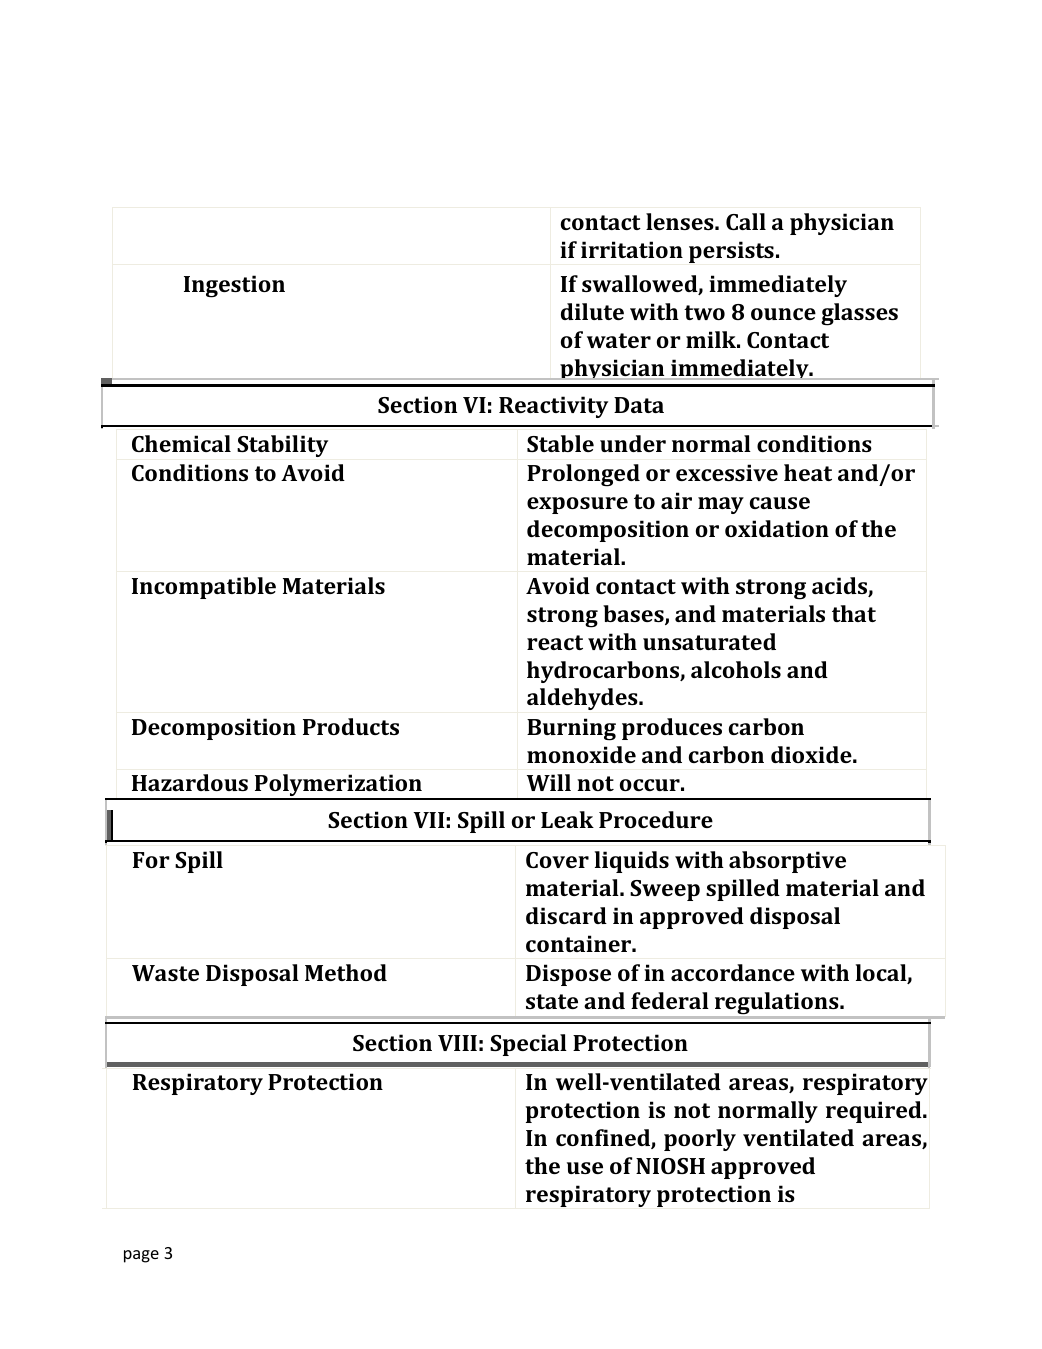  What do you see at coordinates (190, 782) in the screenshot?
I see `Hazardous` at bounding box center [190, 782].
